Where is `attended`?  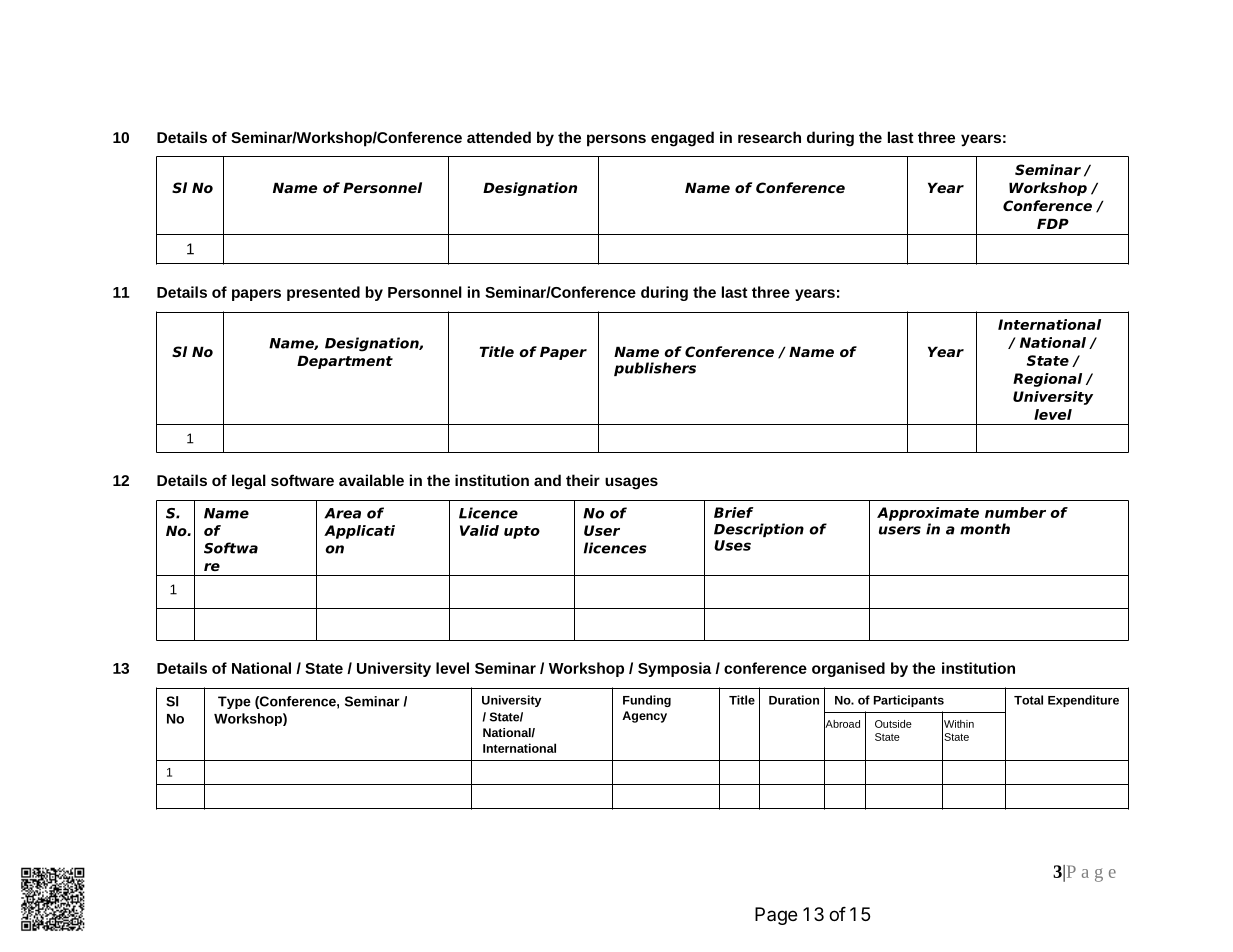 attended is located at coordinates (499, 137).
